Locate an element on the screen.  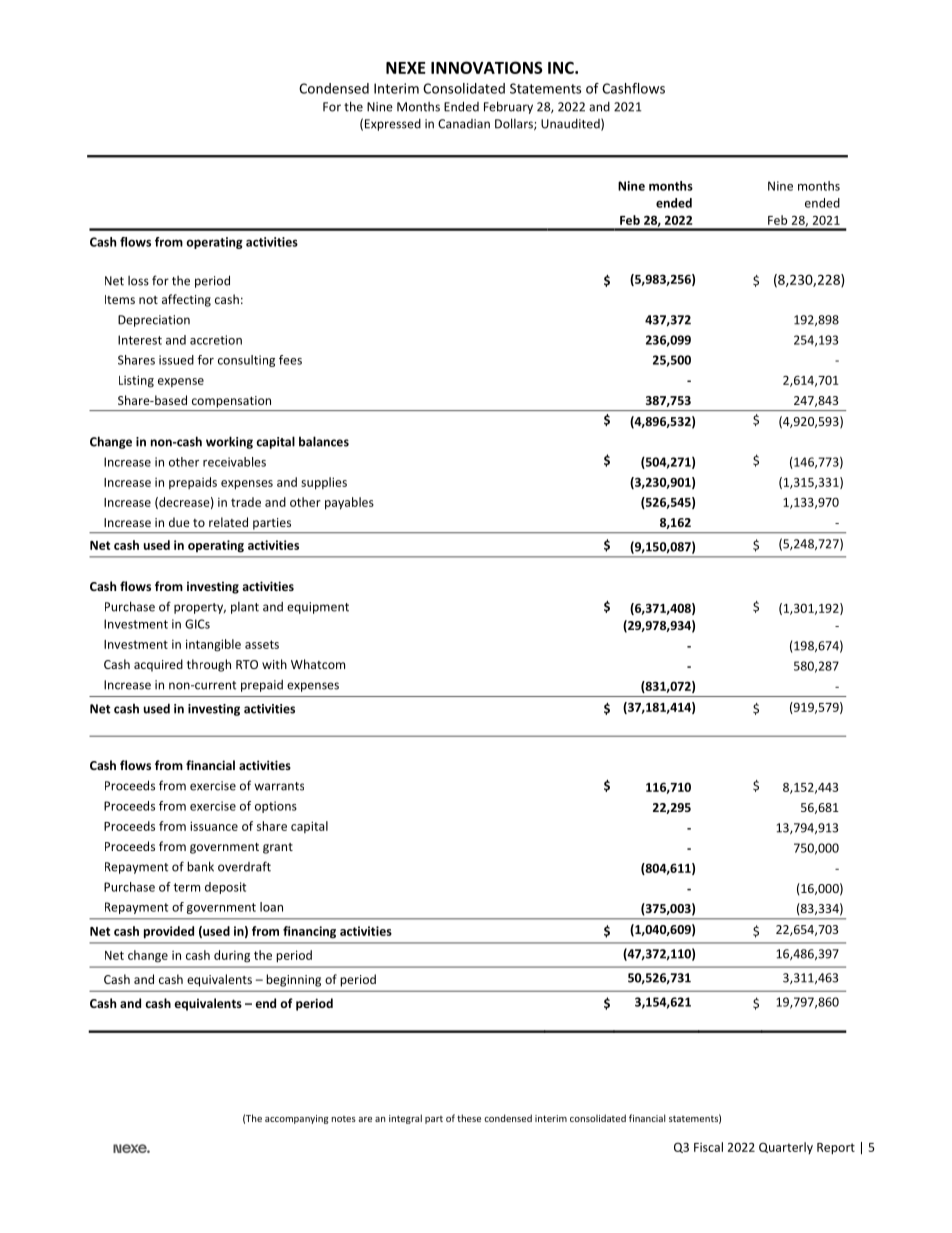
options is located at coordinates (276, 807).
